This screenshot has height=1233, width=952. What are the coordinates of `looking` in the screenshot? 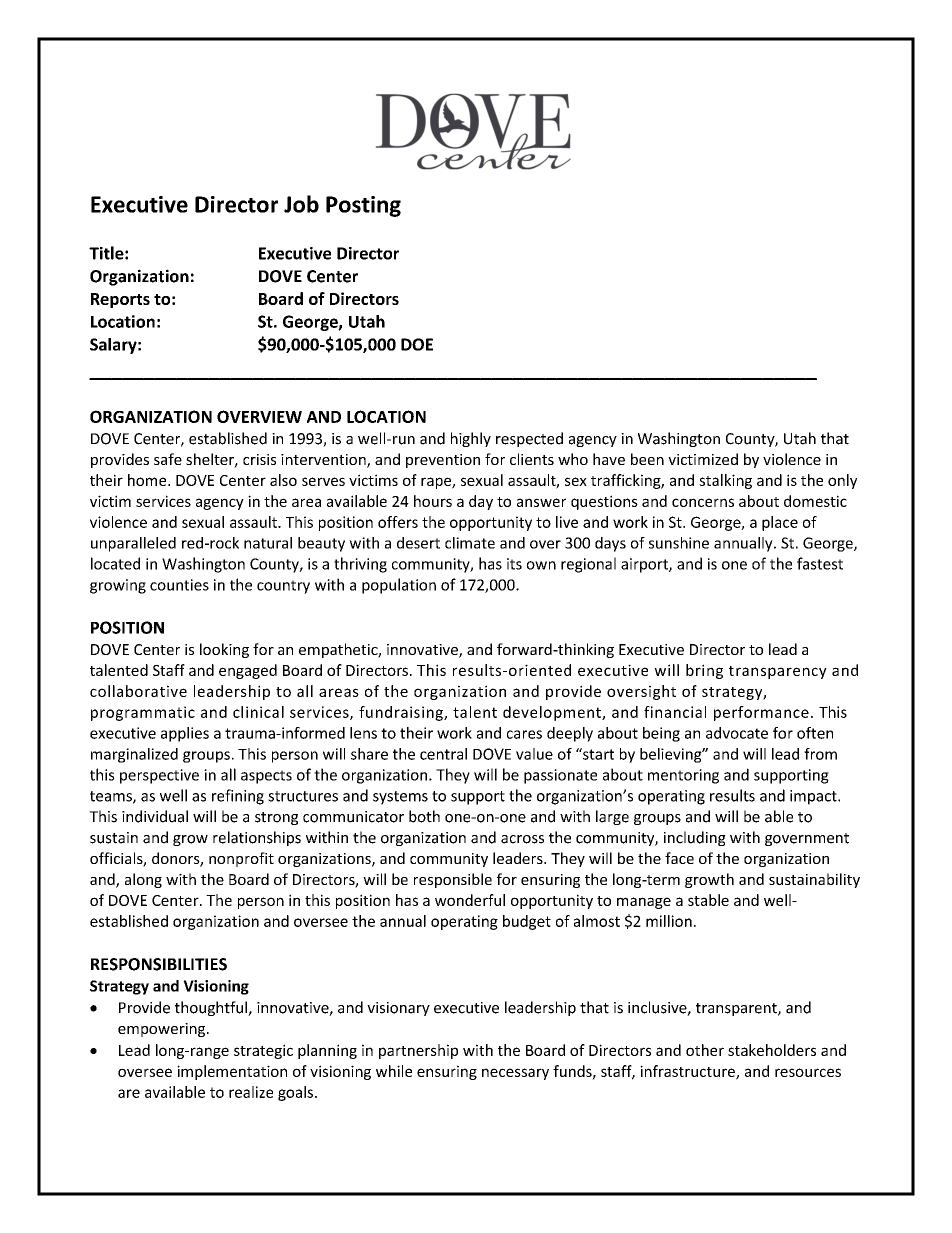 It's located at (224, 650).
